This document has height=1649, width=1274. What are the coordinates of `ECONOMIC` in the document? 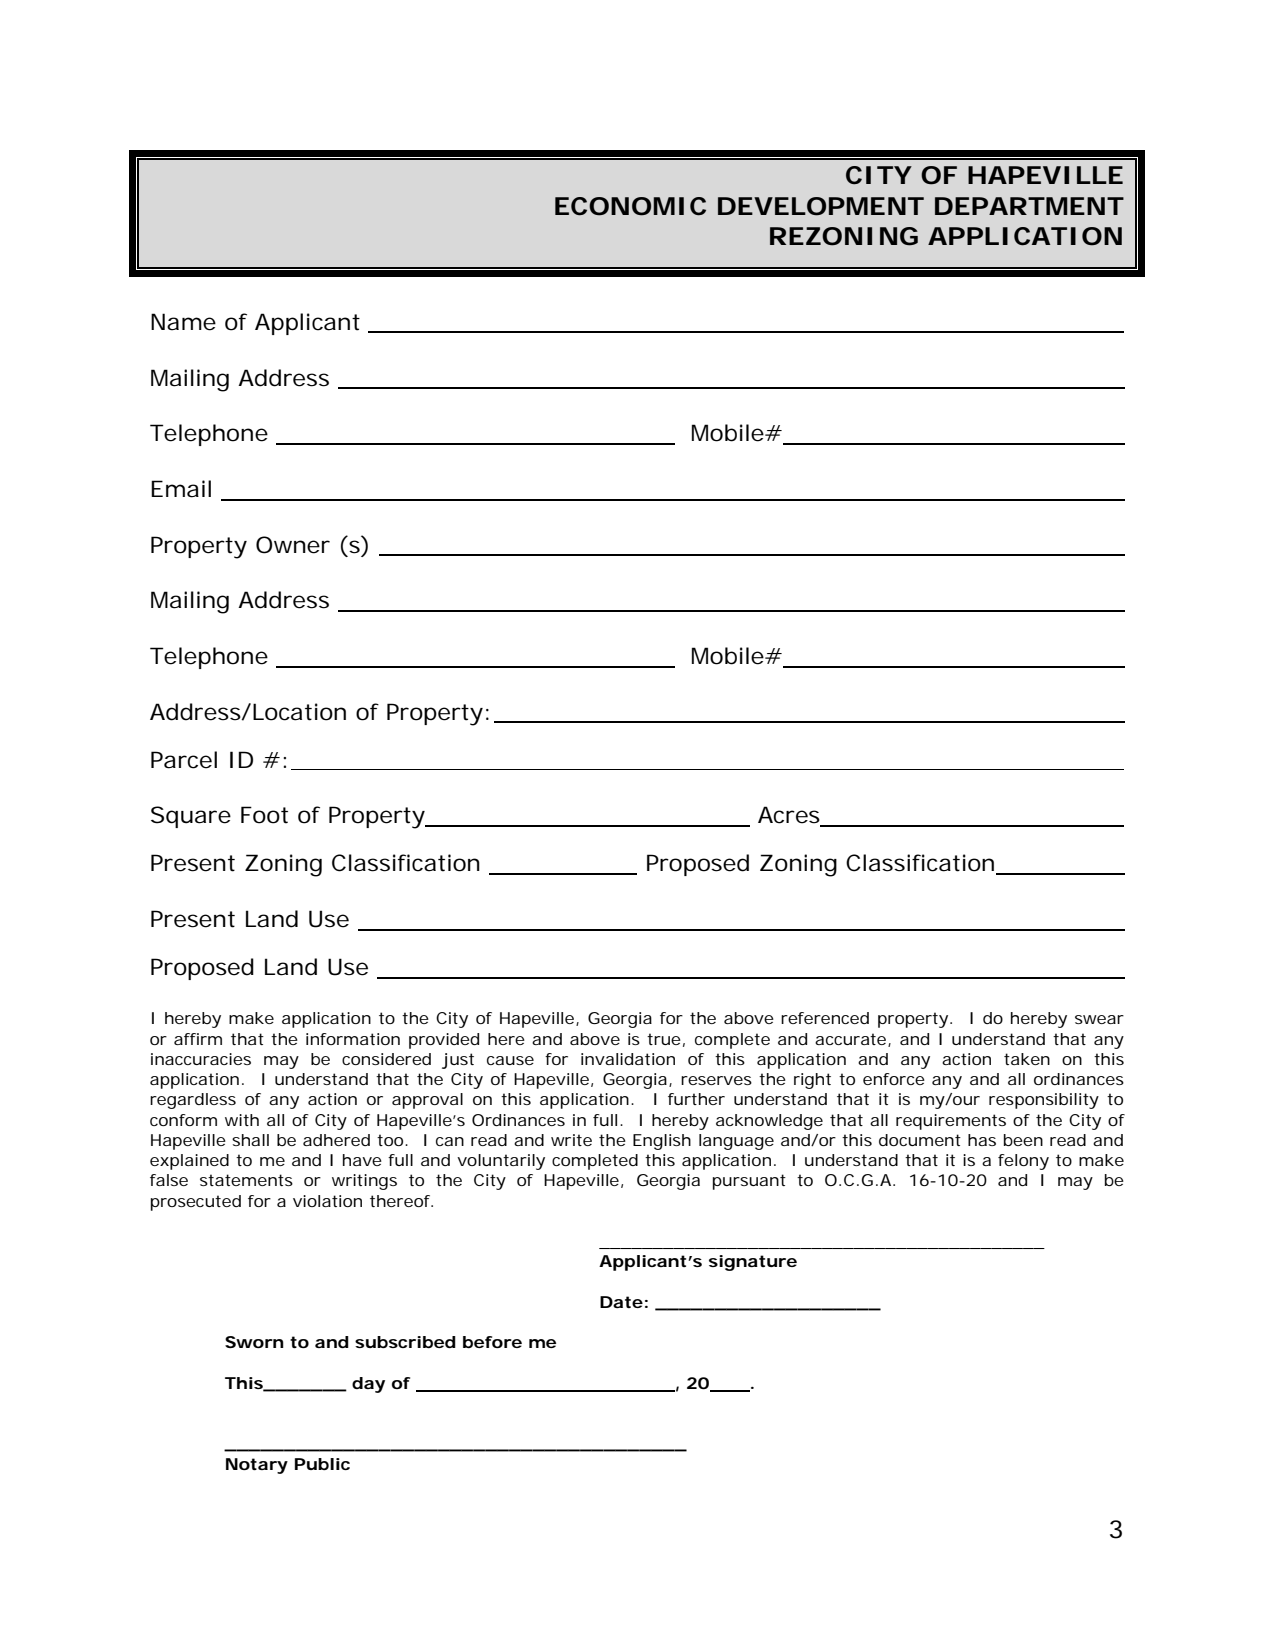 It's located at (630, 206).
